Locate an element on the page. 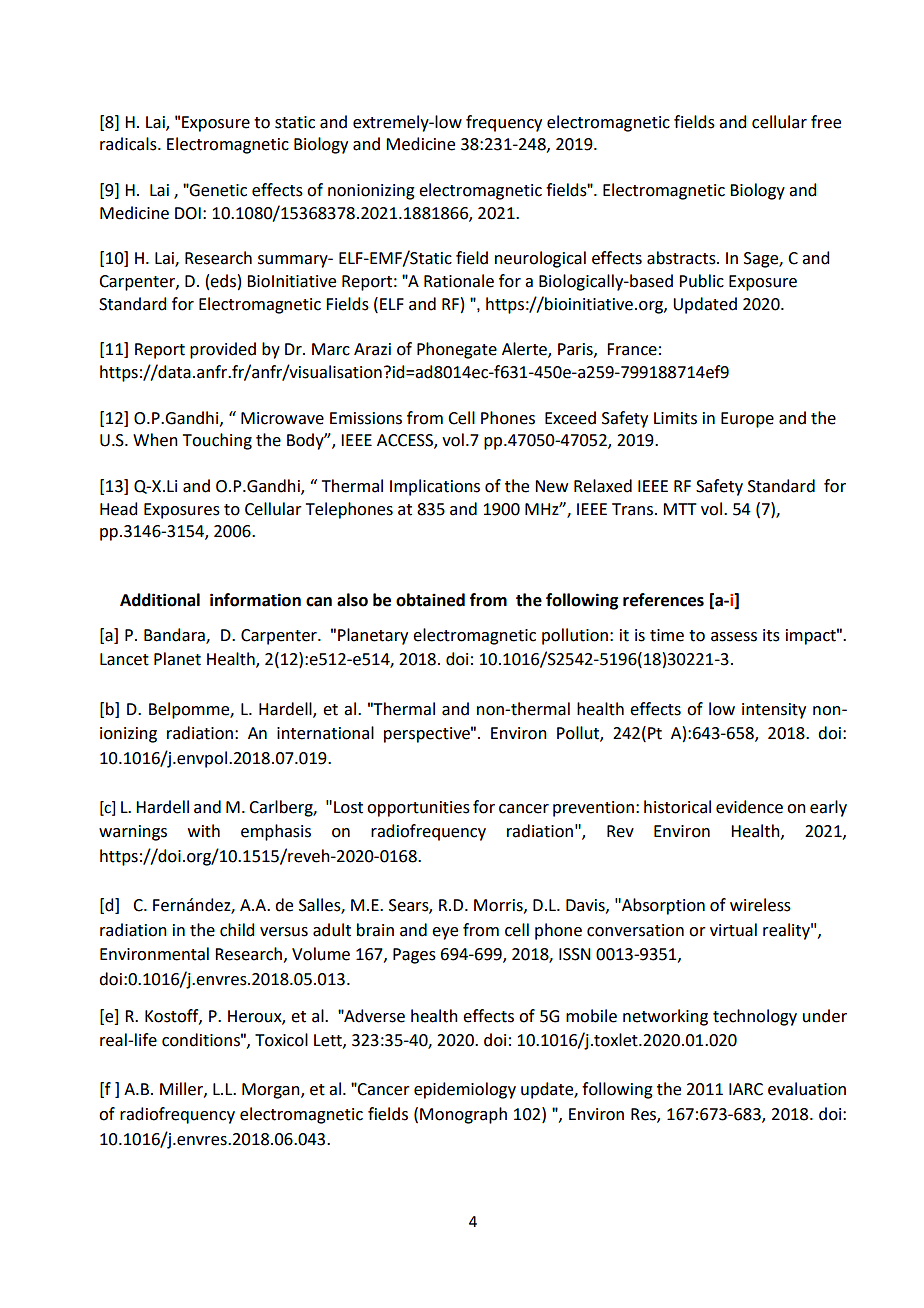  Europe is located at coordinates (747, 420).
